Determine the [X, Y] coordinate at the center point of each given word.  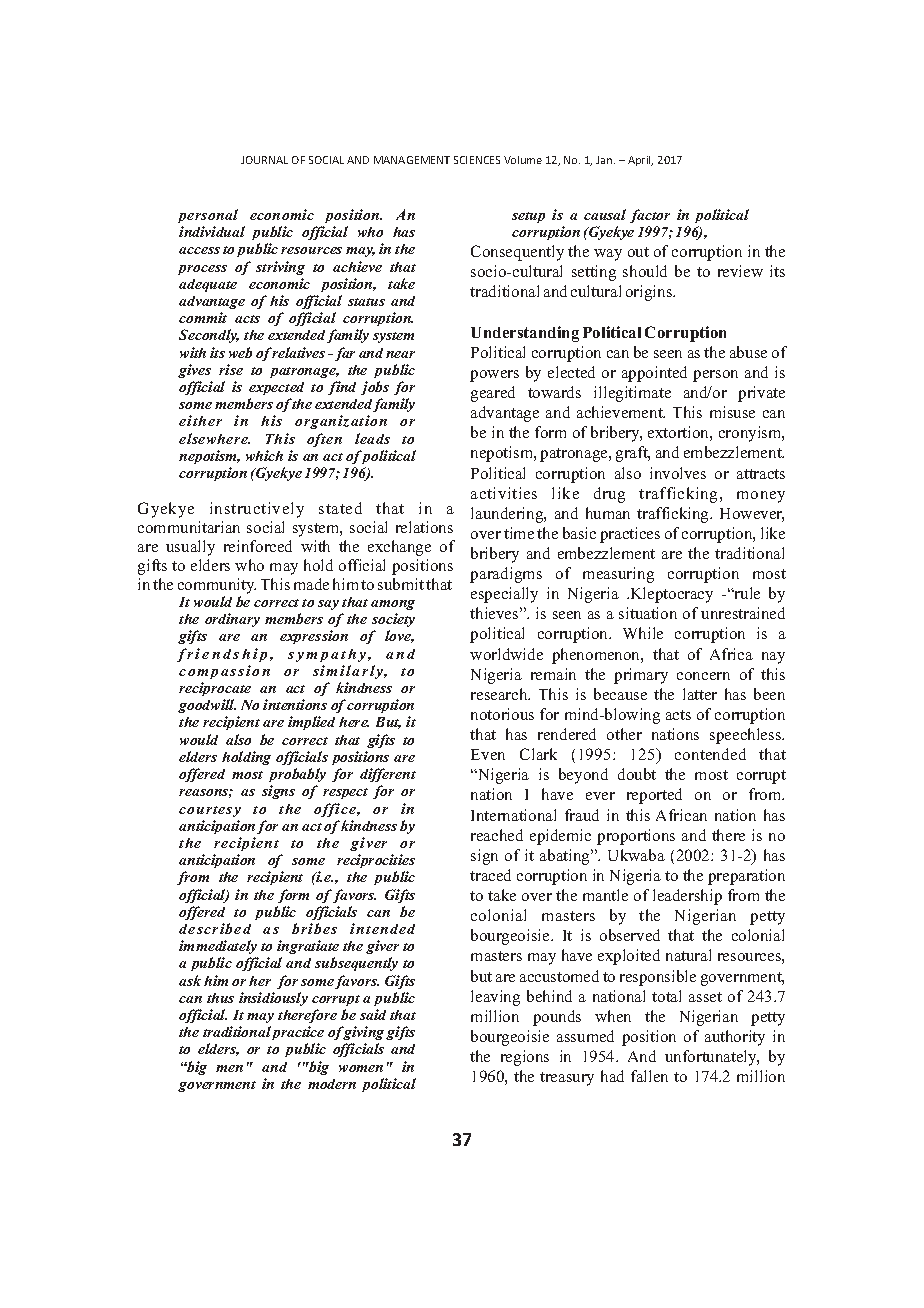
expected [276, 388]
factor [650, 216]
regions [525, 1058]
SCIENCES [477, 160]
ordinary [232, 620]
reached [497, 835]
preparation [746, 877]
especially [504, 595]
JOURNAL [264, 160]
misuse [732, 412]
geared [493, 394]
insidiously [273, 999]
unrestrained [743, 613]
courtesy [210, 811]
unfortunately [712, 1058]
